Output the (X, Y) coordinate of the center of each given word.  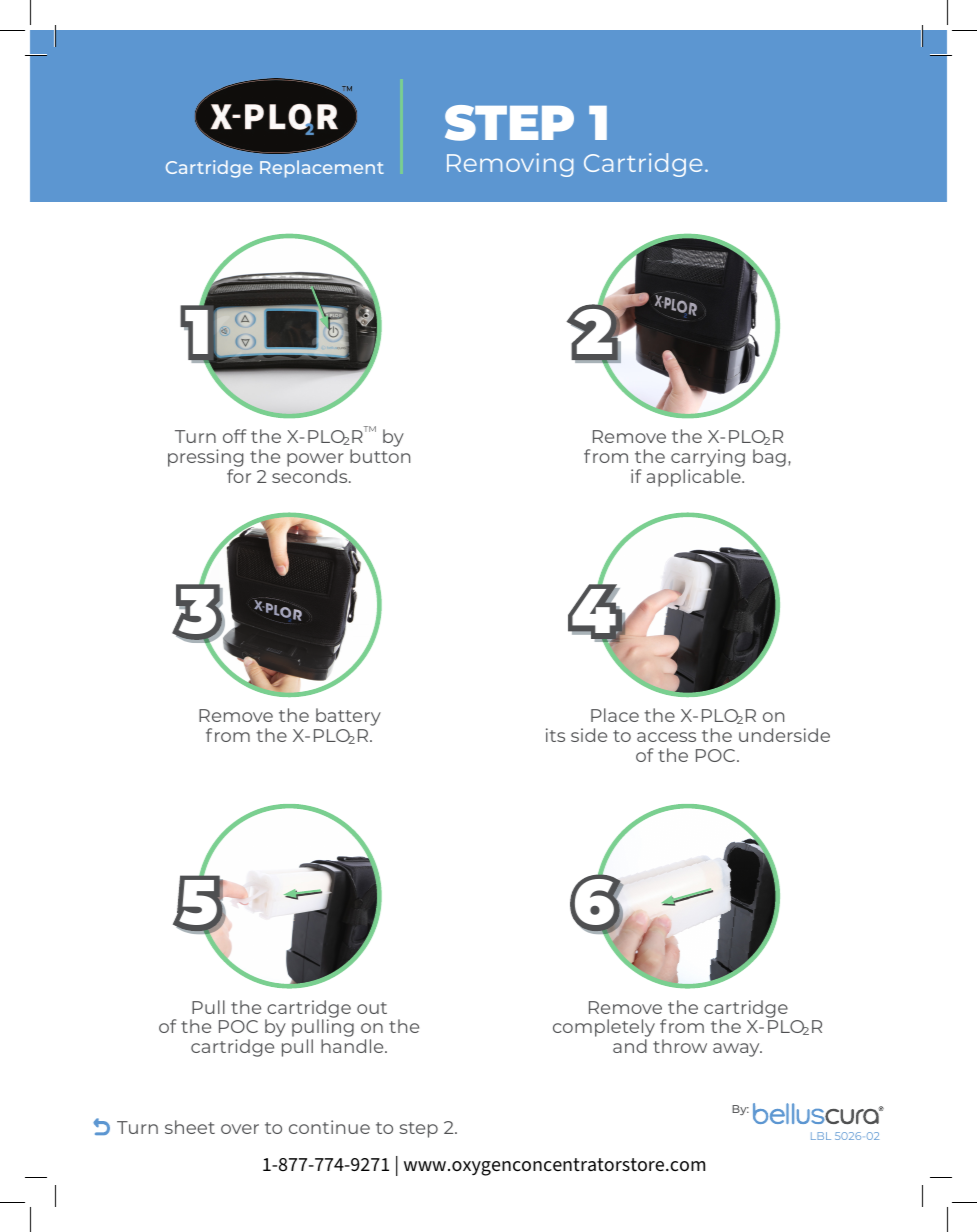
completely (604, 1029)
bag (769, 458)
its (555, 735)
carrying (708, 459)
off (235, 436)
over (240, 1129)
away (737, 1050)
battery (348, 717)
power (315, 461)
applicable (695, 478)
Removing (510, 165)
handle (353, 1046)
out (372, 1008)
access (666, 737)
